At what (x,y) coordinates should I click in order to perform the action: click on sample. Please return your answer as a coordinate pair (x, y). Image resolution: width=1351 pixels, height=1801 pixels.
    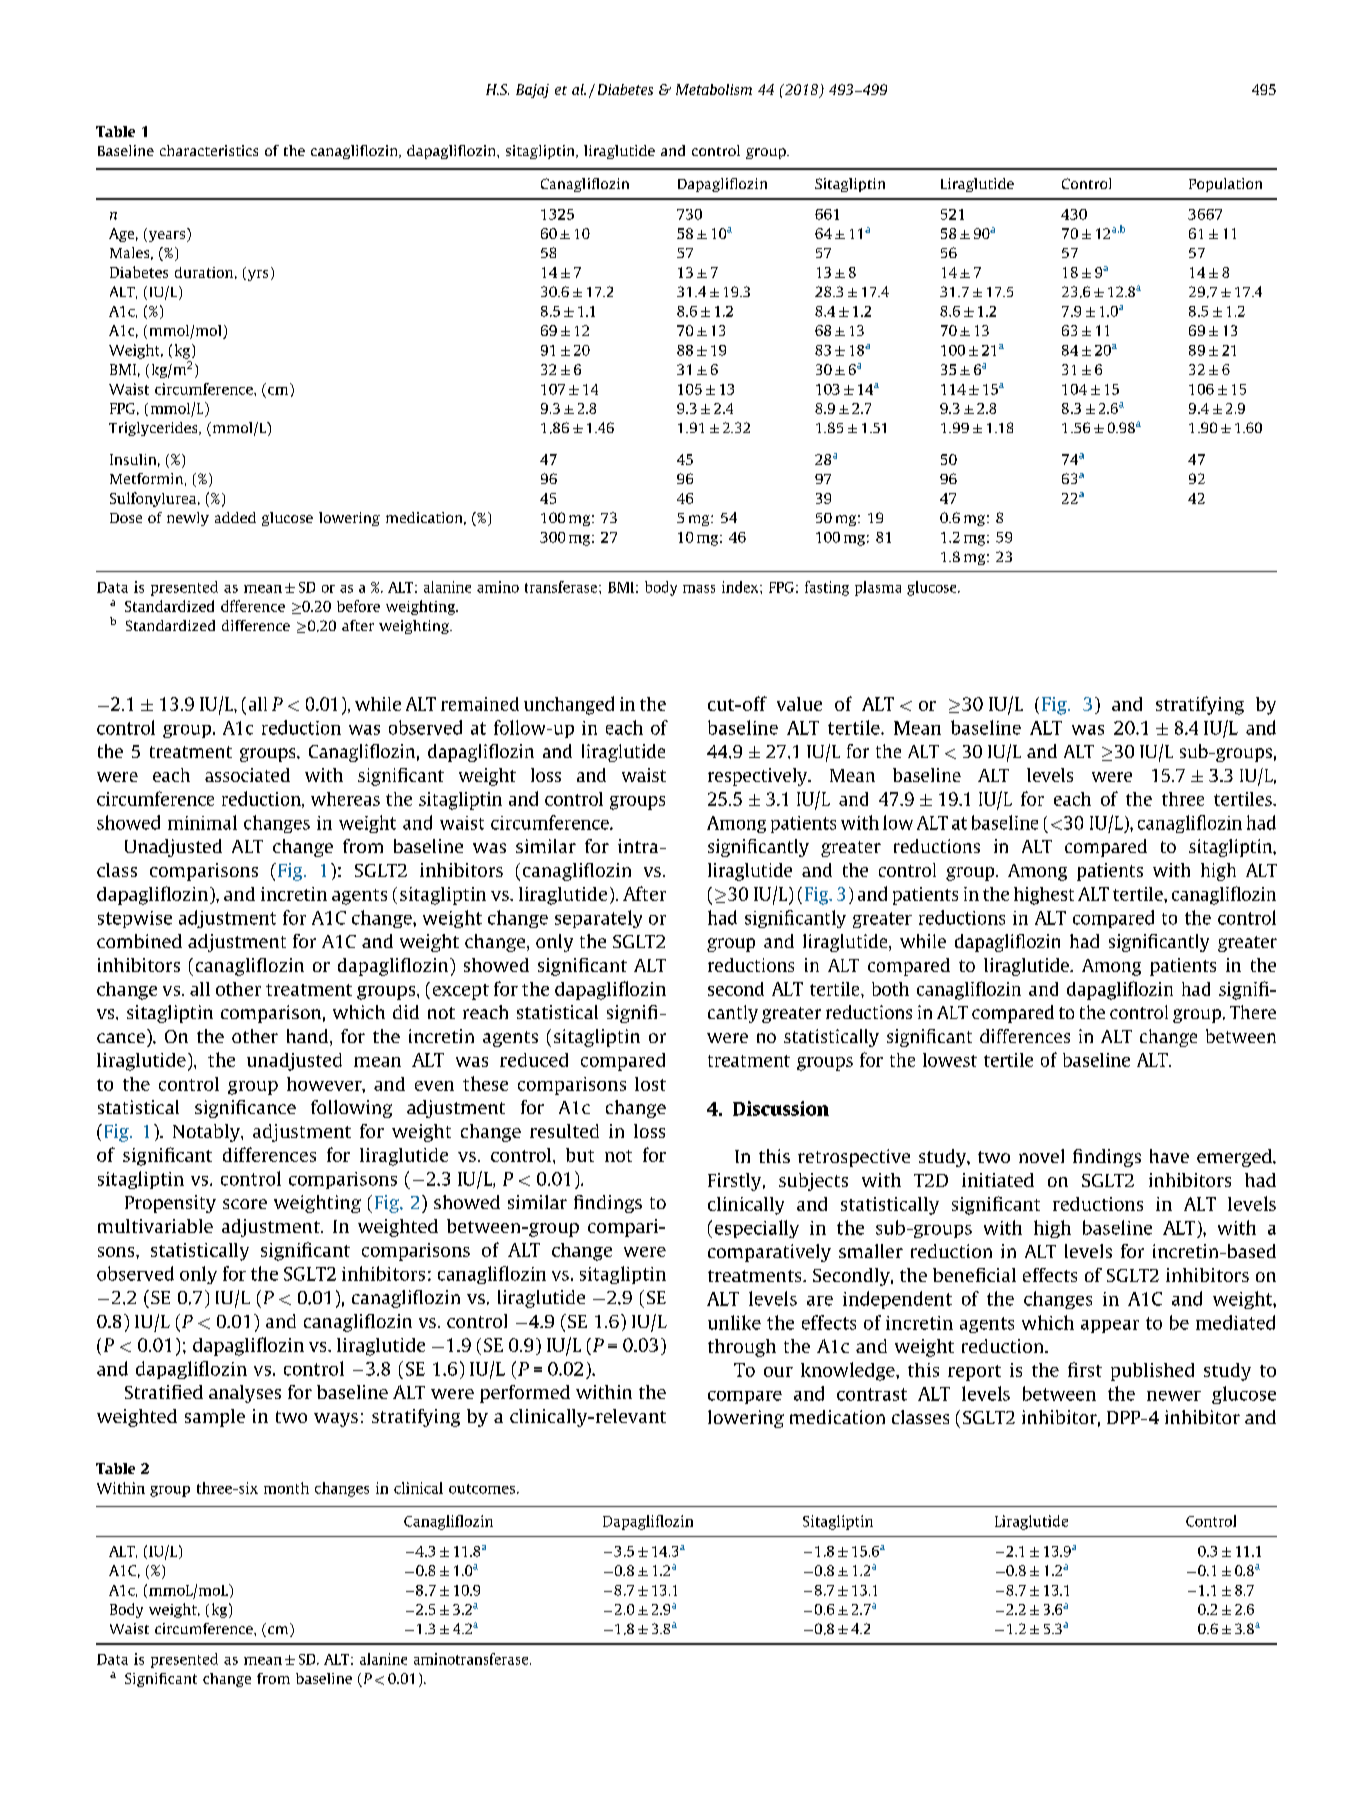
    Looking at the image, I should click on (215, 1418).
